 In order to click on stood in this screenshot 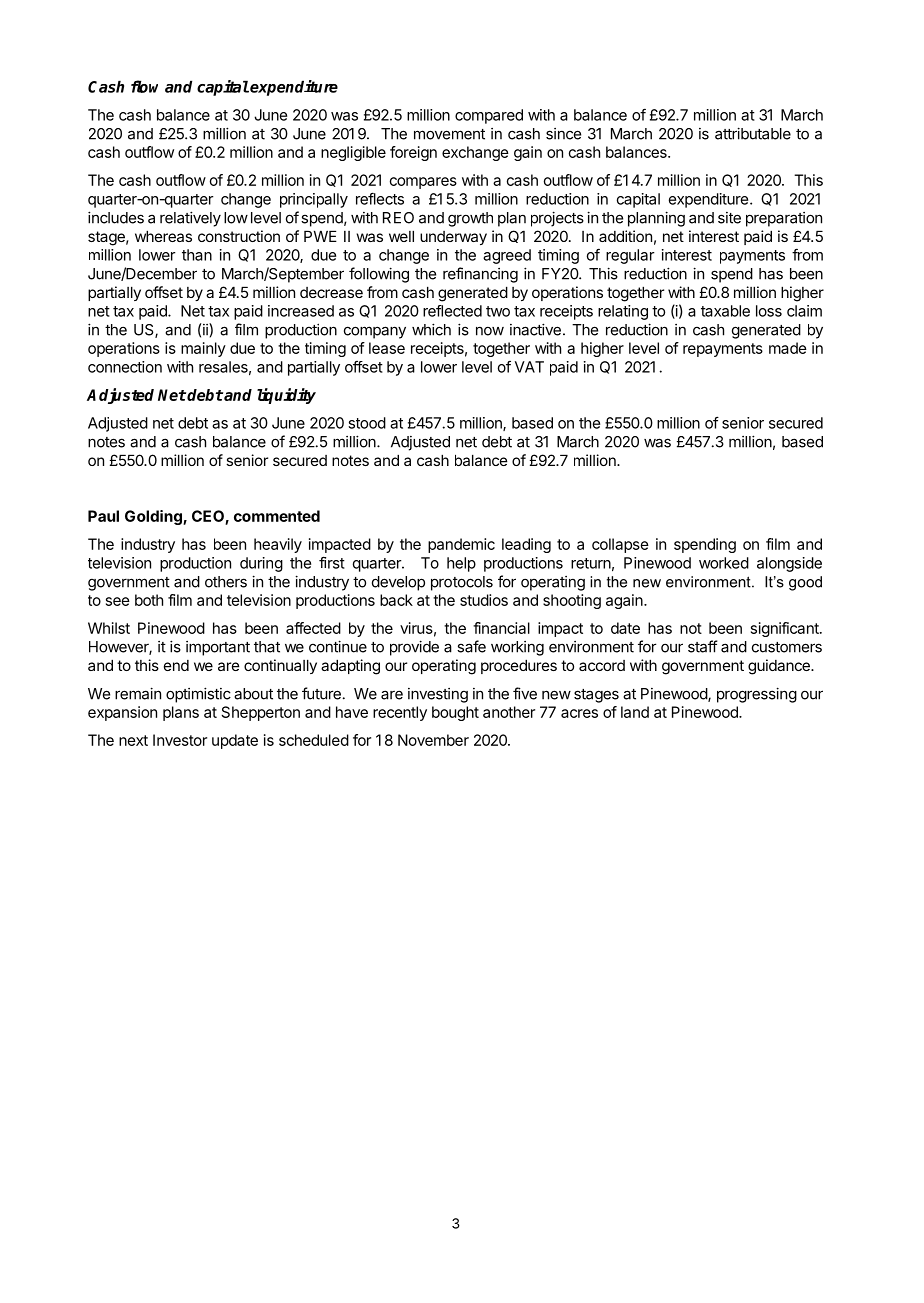, I will do `click(367, 423)`.
